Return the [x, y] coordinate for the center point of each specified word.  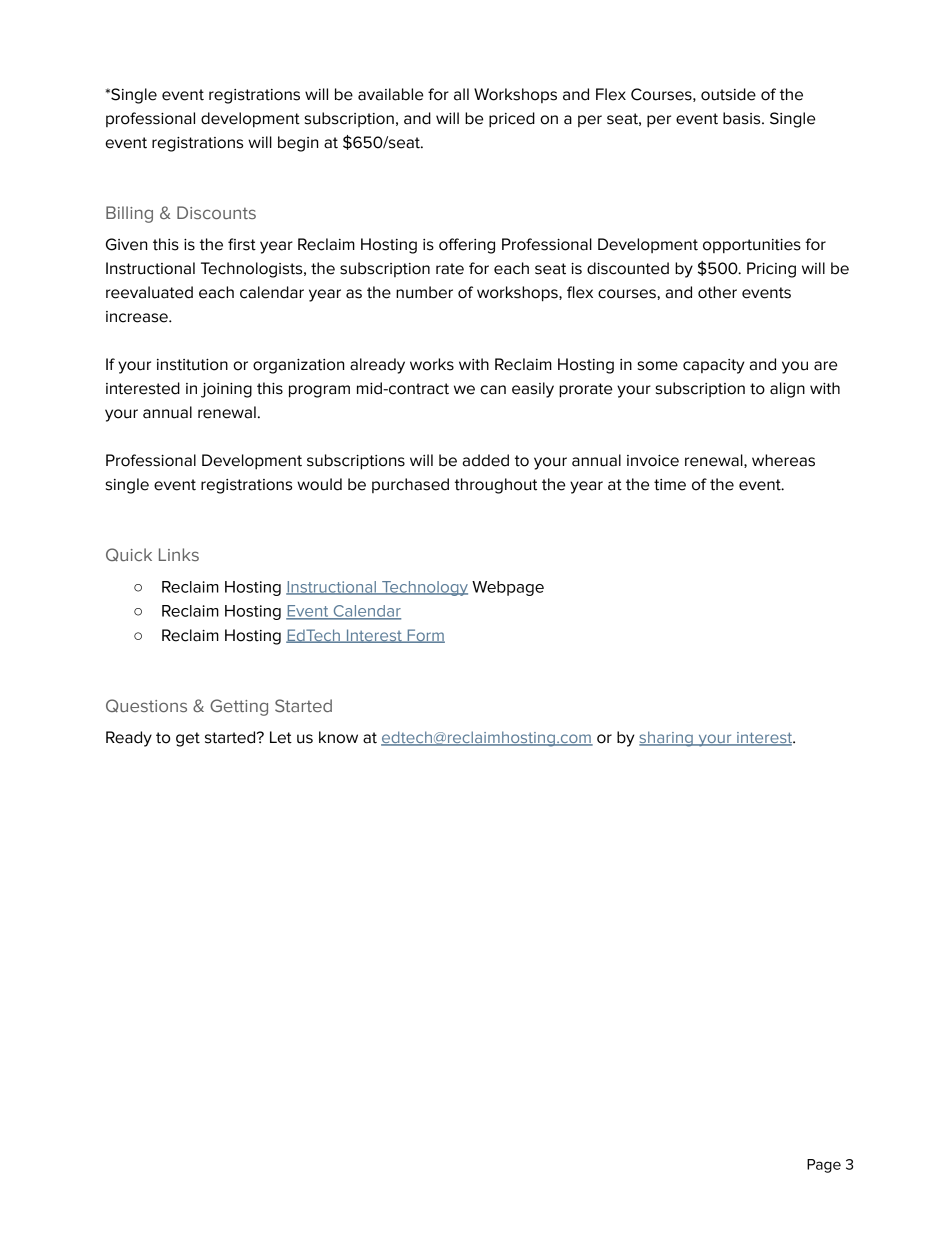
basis [743, 118]
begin [298, 144]
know [338, 737]
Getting [239, 707]
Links [179, 554]
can [493, 390]
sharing [667, 739]
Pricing [771, 270]
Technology [424, 588]
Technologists [253, 270]
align [787, 390]
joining [226, 390]
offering [467, 246]
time [670, 485]
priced [512, 120]
